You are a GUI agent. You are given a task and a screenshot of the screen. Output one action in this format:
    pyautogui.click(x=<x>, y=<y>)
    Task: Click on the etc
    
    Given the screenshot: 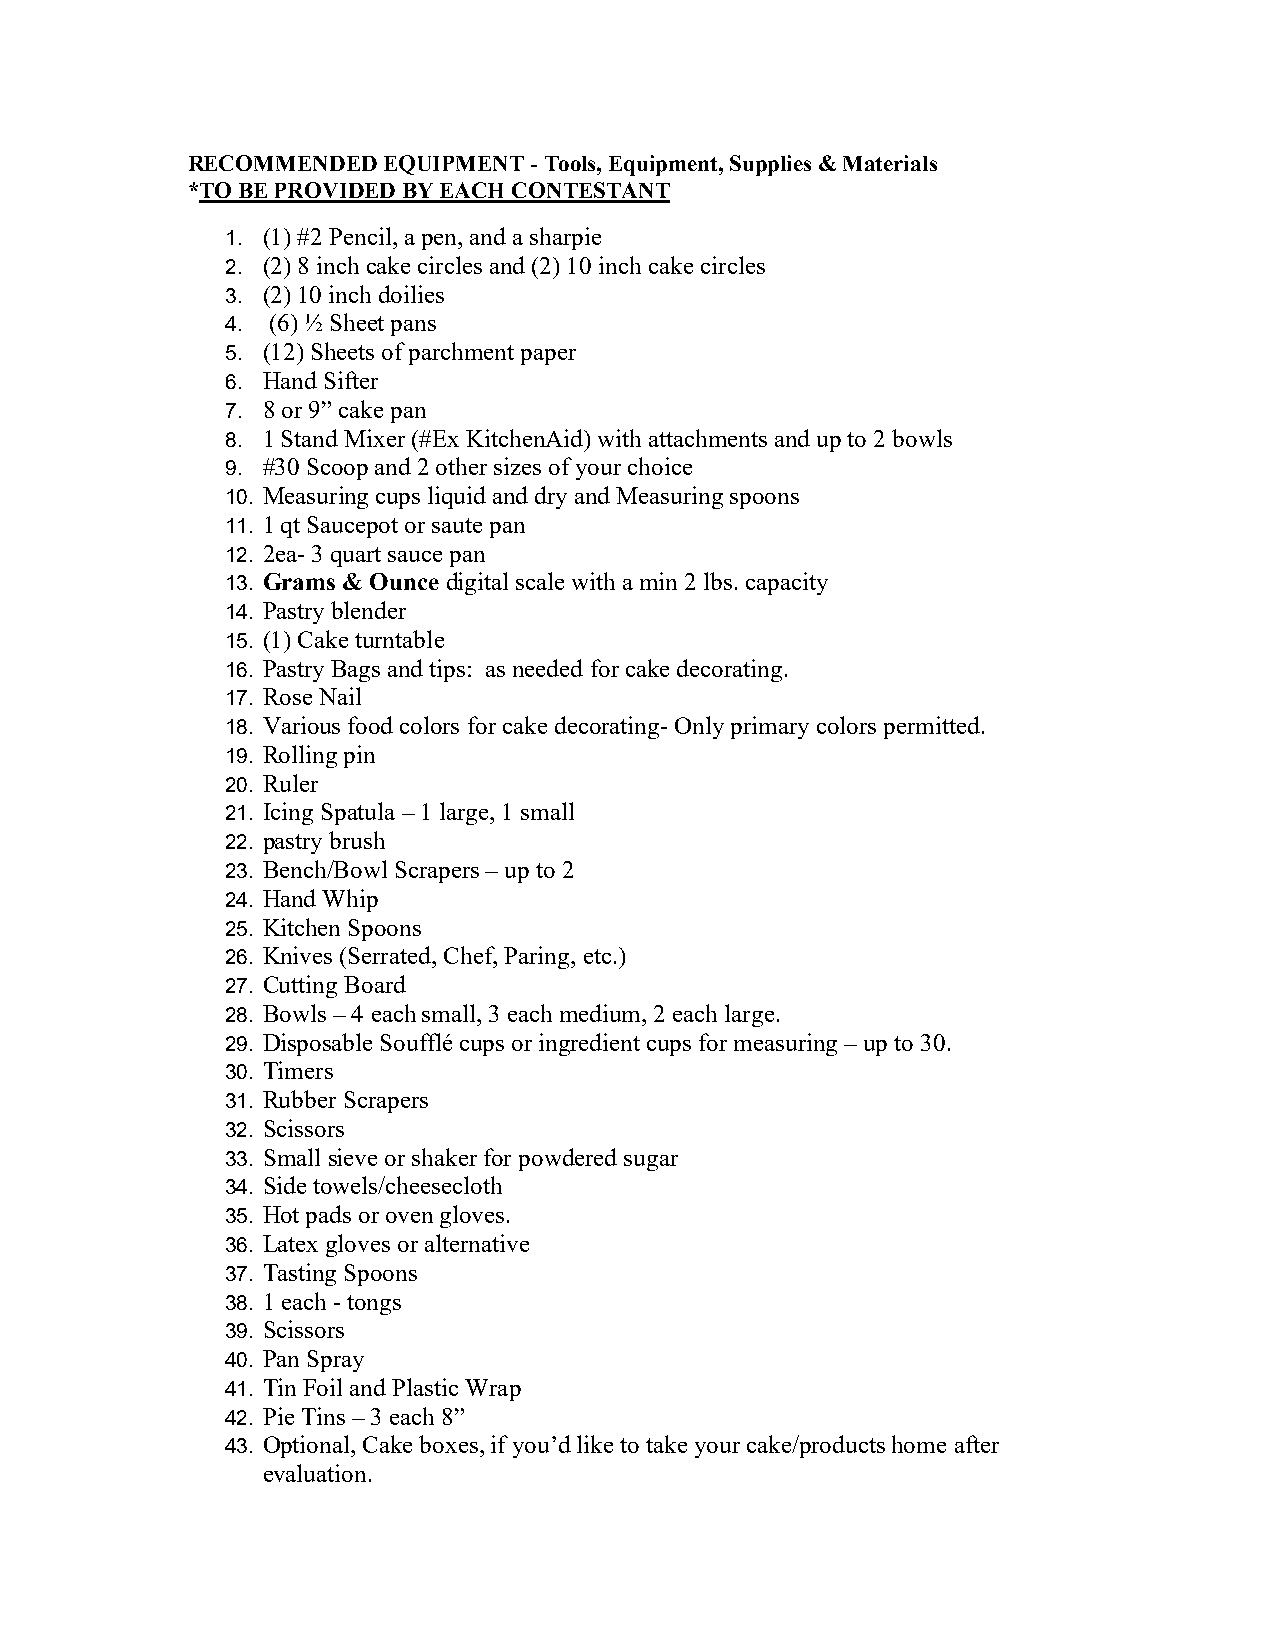 What is the action you would take?
    pyautogui.click(x=597, y=956)
